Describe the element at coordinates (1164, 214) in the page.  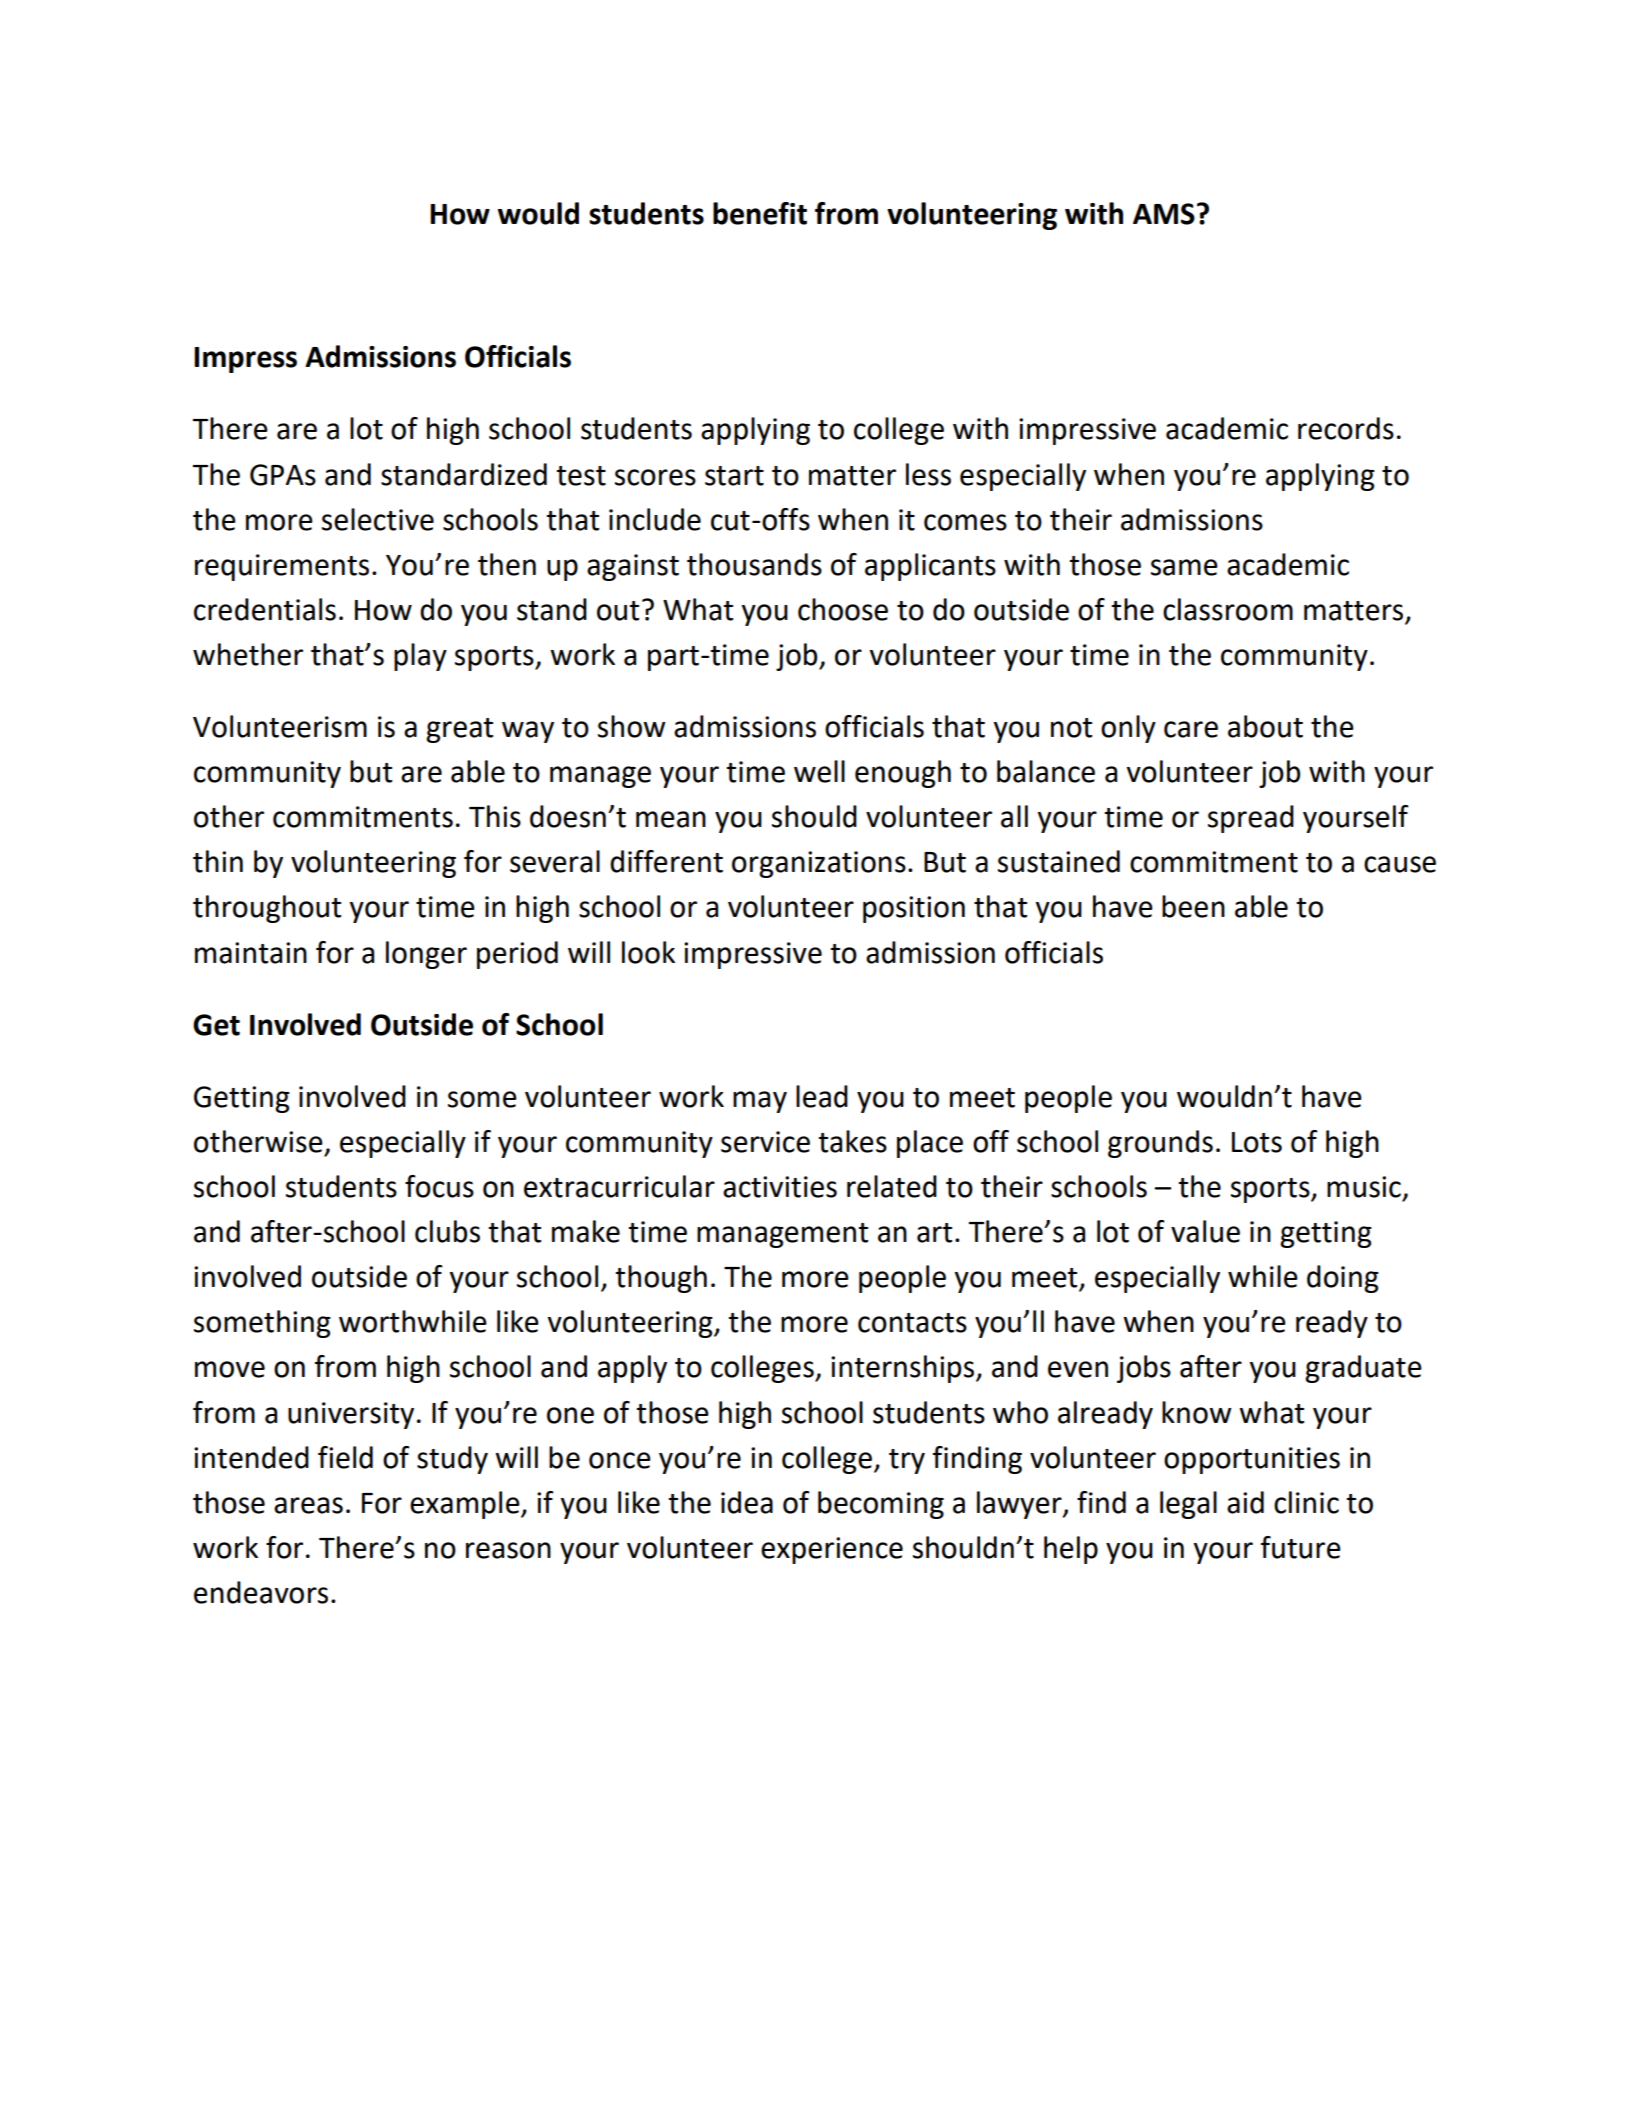
I see `AMS` at that location.
